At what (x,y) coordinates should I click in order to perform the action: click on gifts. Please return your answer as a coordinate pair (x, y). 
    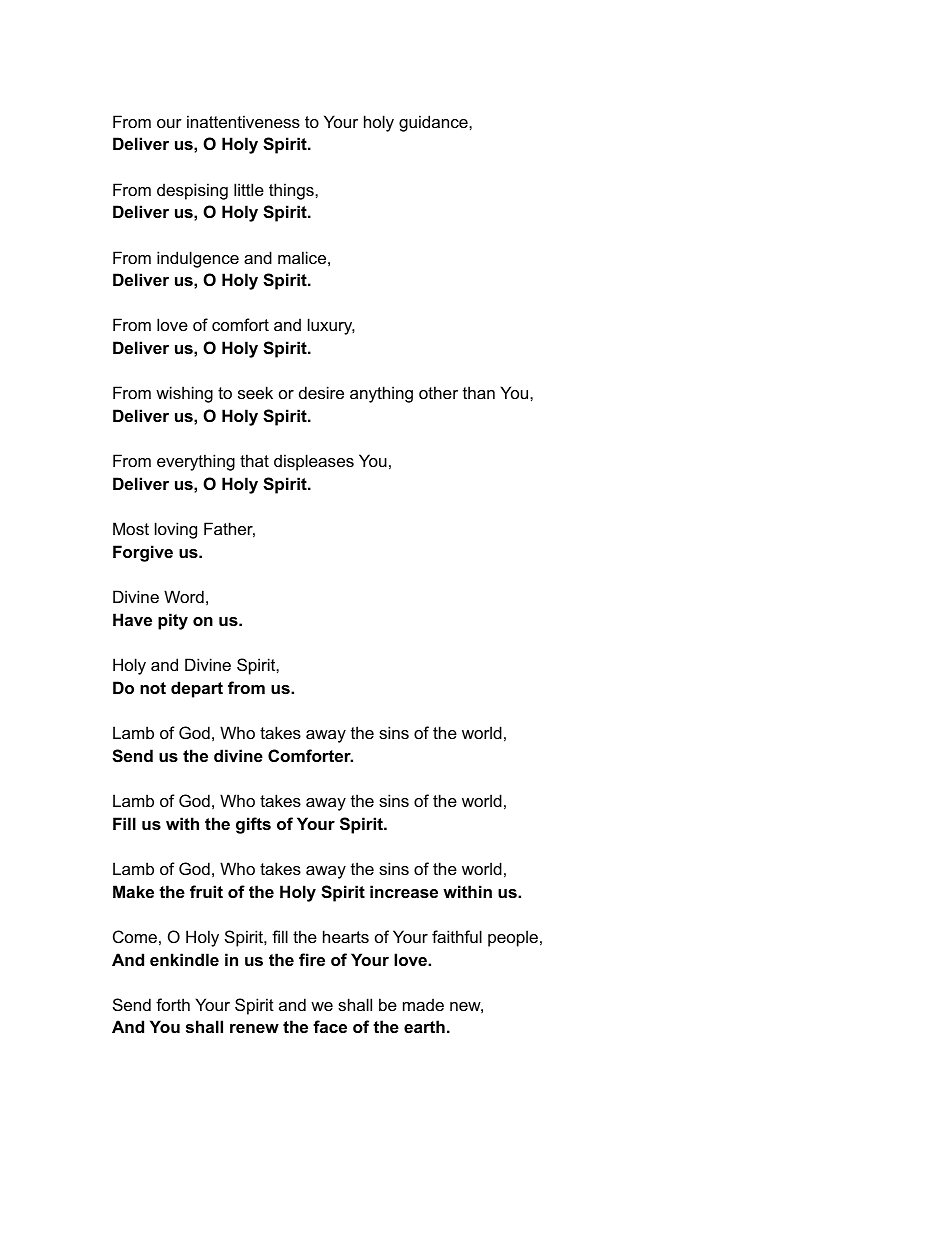
    Looking at the image, I should click on (253, 825).
